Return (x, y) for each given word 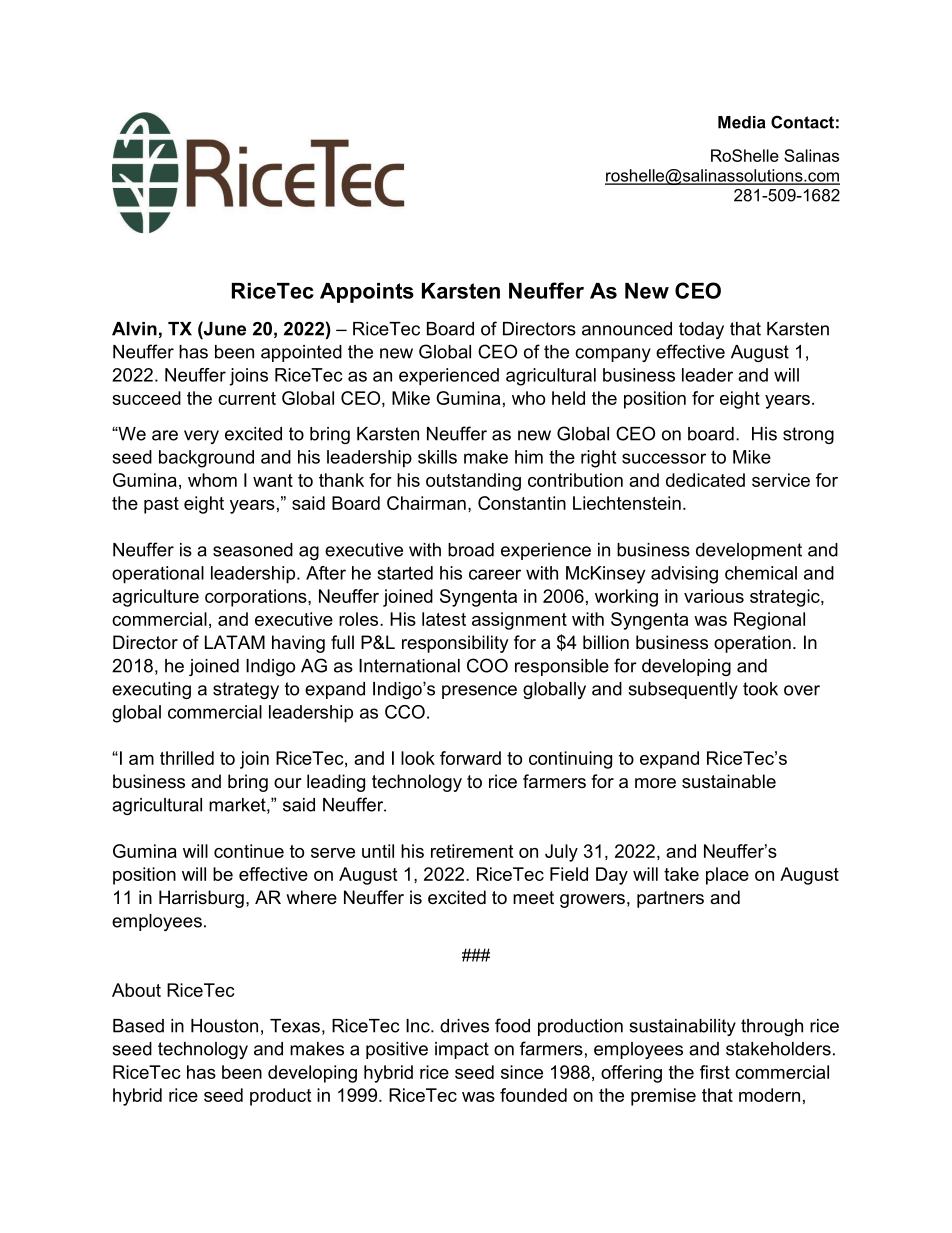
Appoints (367, 293)
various (714, 596)
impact (462, 1050)
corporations (257, 598)
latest (444, 619)
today (701, 330)
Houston (224, 1026)
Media (742, 122)
